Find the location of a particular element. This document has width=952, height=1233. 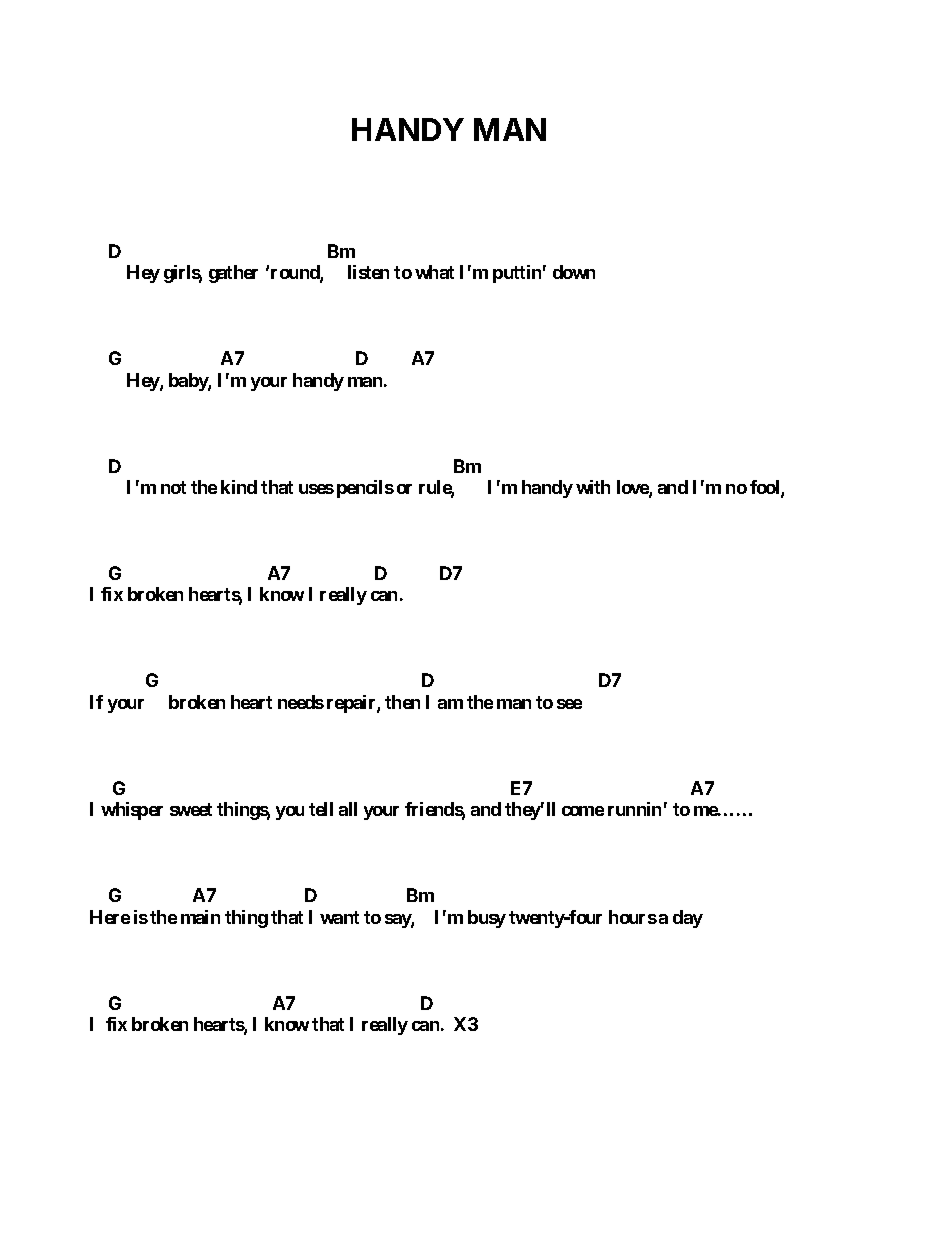

needs is located at coordinates (301, 702).
